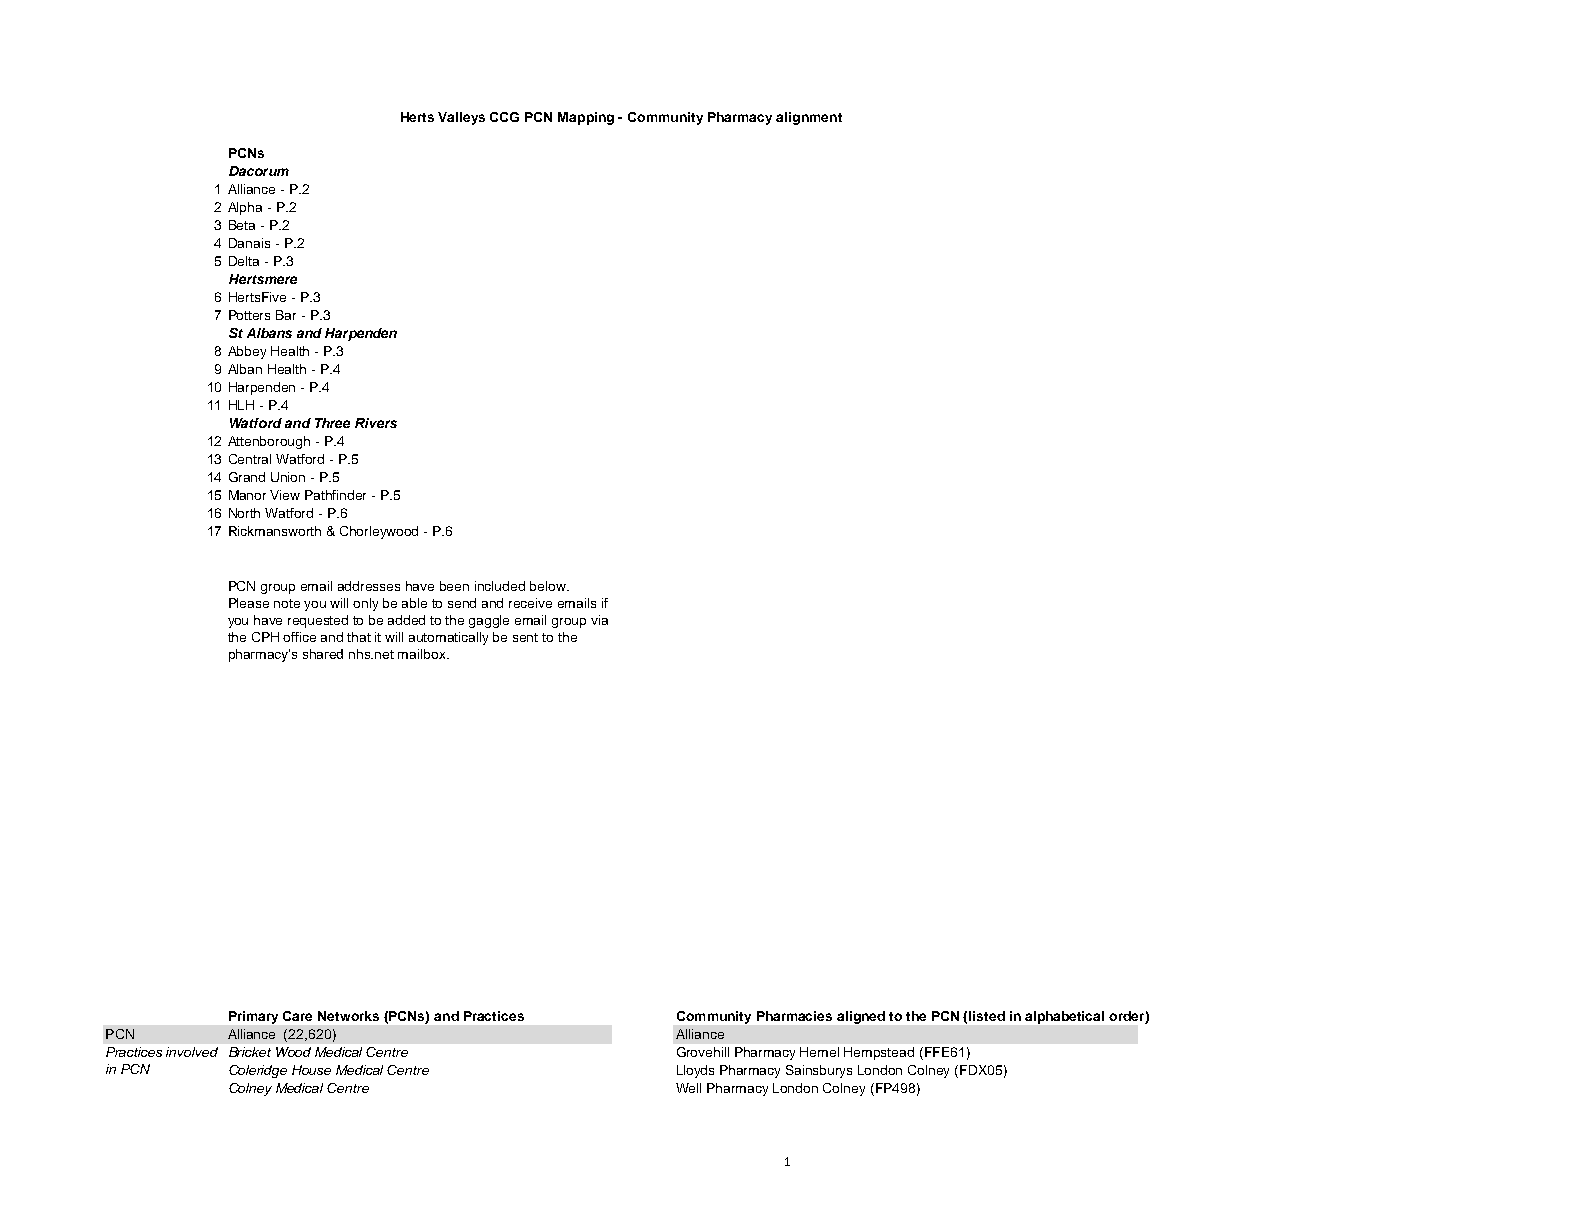 The width and height of the screenshot is (1576, 1218). I want to click on House, so click(311, 1070).
